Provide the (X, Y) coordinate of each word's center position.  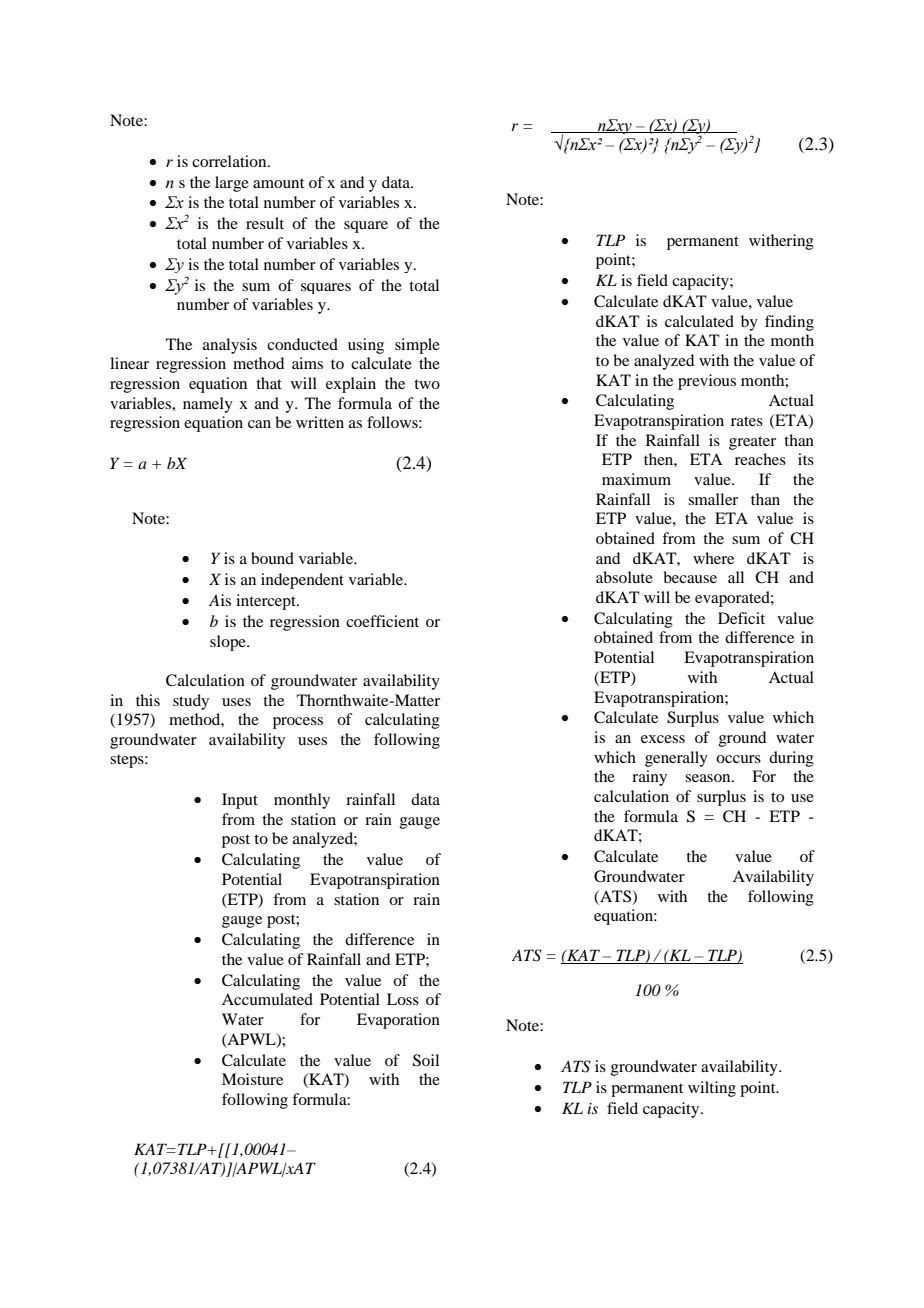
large (232, 184)
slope (229, 643)
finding (789, 323)
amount (278, 183)
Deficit (741, 618)
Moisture (252, 1079)
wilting (712, 1089)
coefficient (382, 621)
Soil (426, 1060)
